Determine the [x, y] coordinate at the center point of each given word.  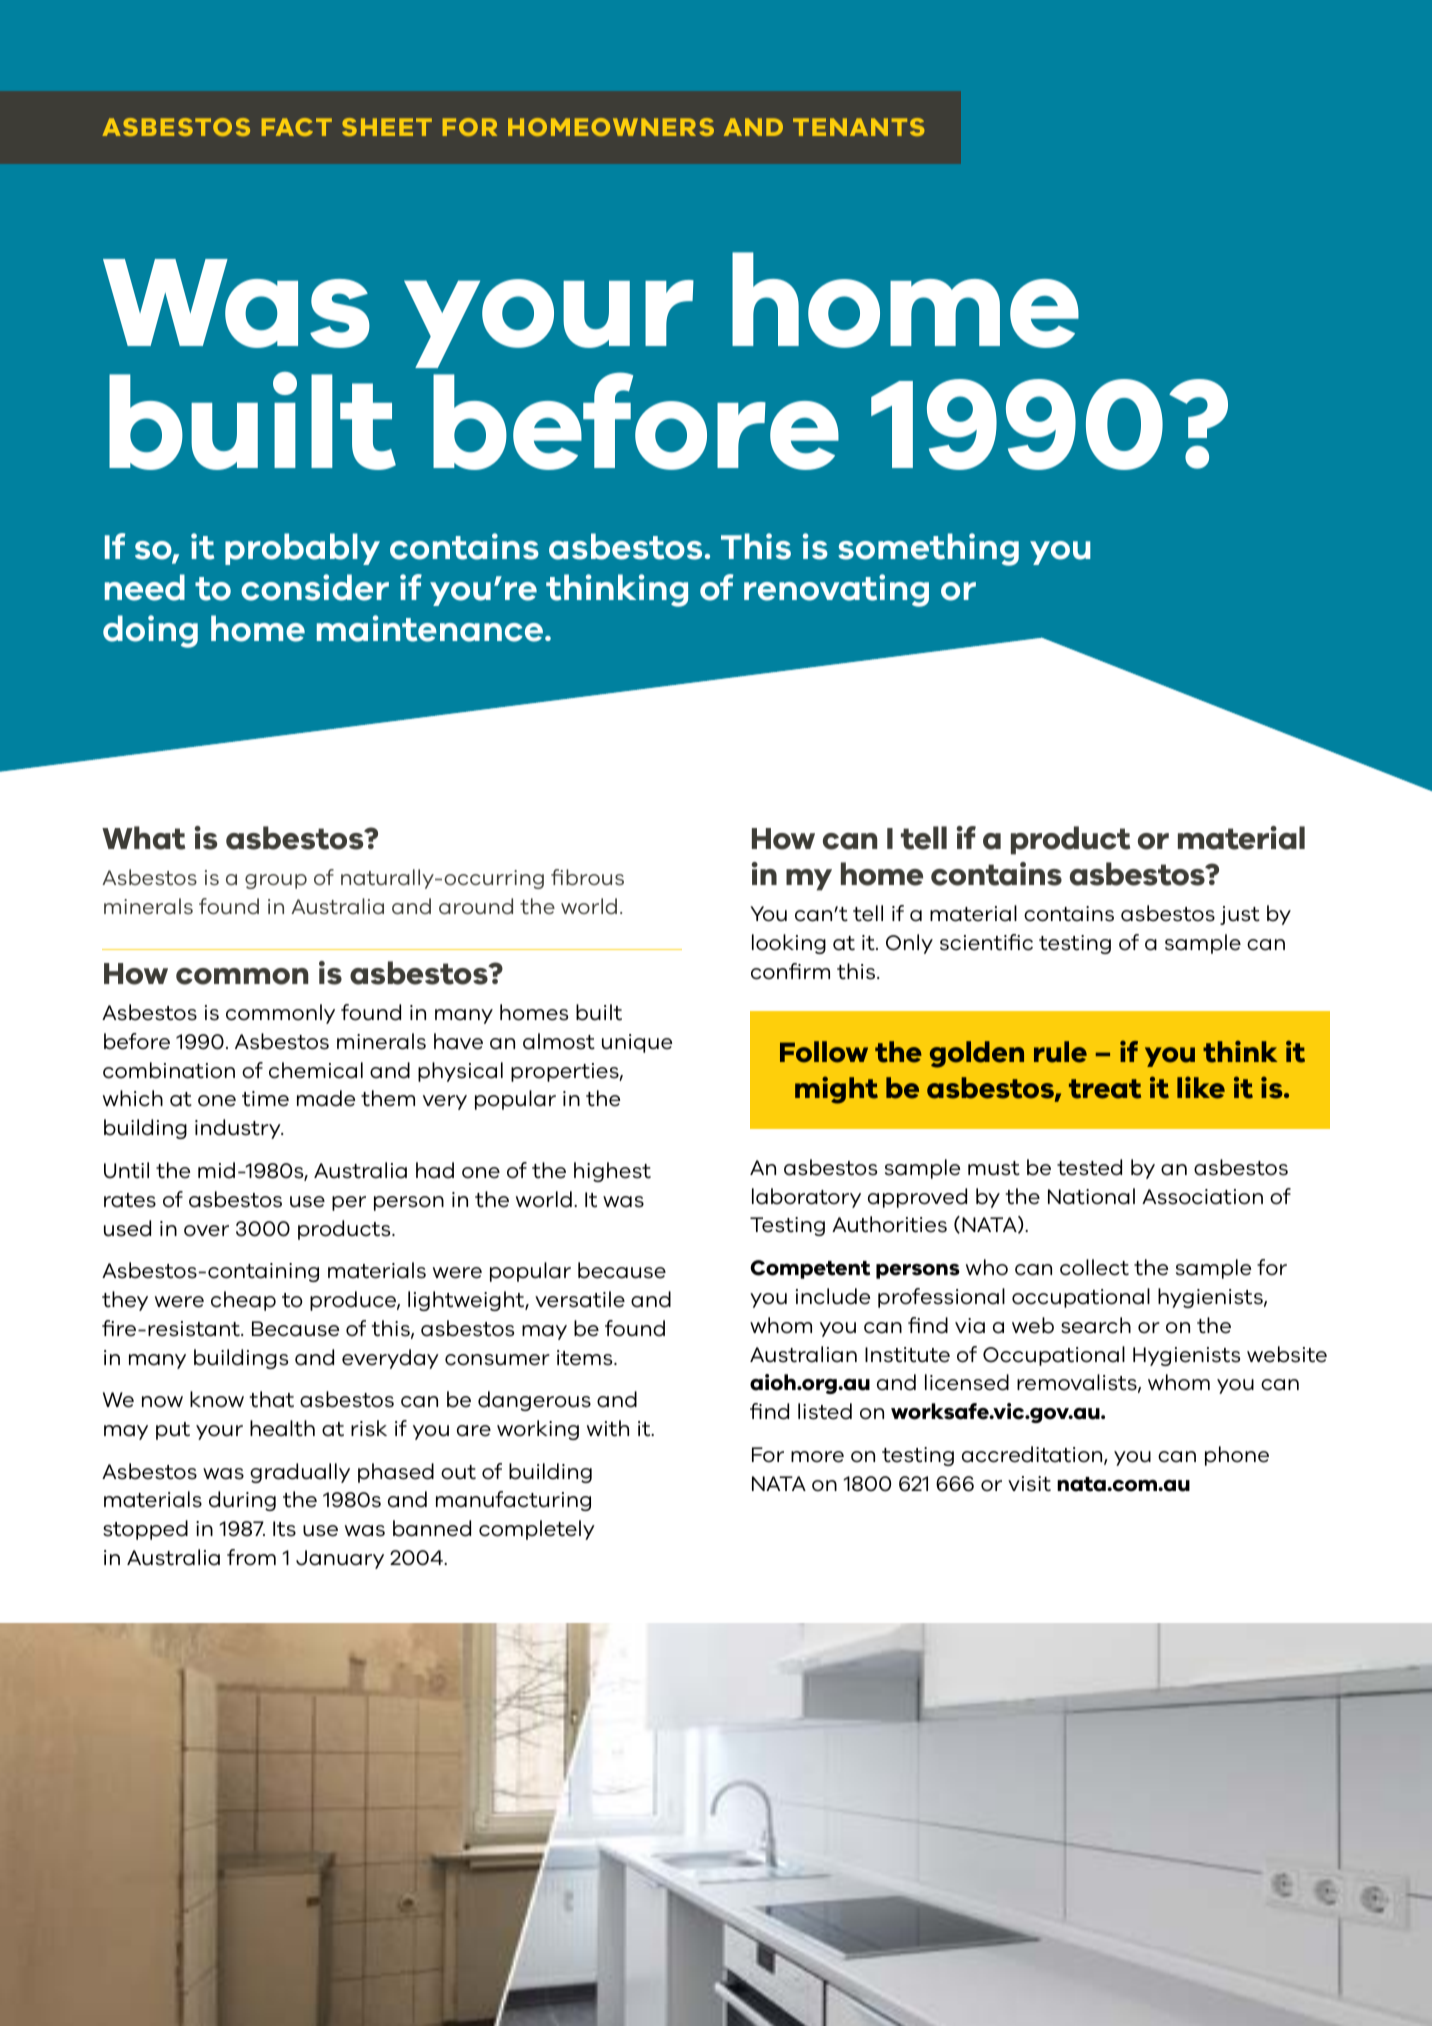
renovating [836, 590]
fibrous [587, 877]
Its [284, 1529]
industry [239, 1129]
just [1240, 915]
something [928, 549]
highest [612, 1172]
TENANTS [859, 127]
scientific [986, 942]
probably [302, 549]
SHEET [387, 127]
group [276, 881]
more [817, 1457]
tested [1089, 1167]
